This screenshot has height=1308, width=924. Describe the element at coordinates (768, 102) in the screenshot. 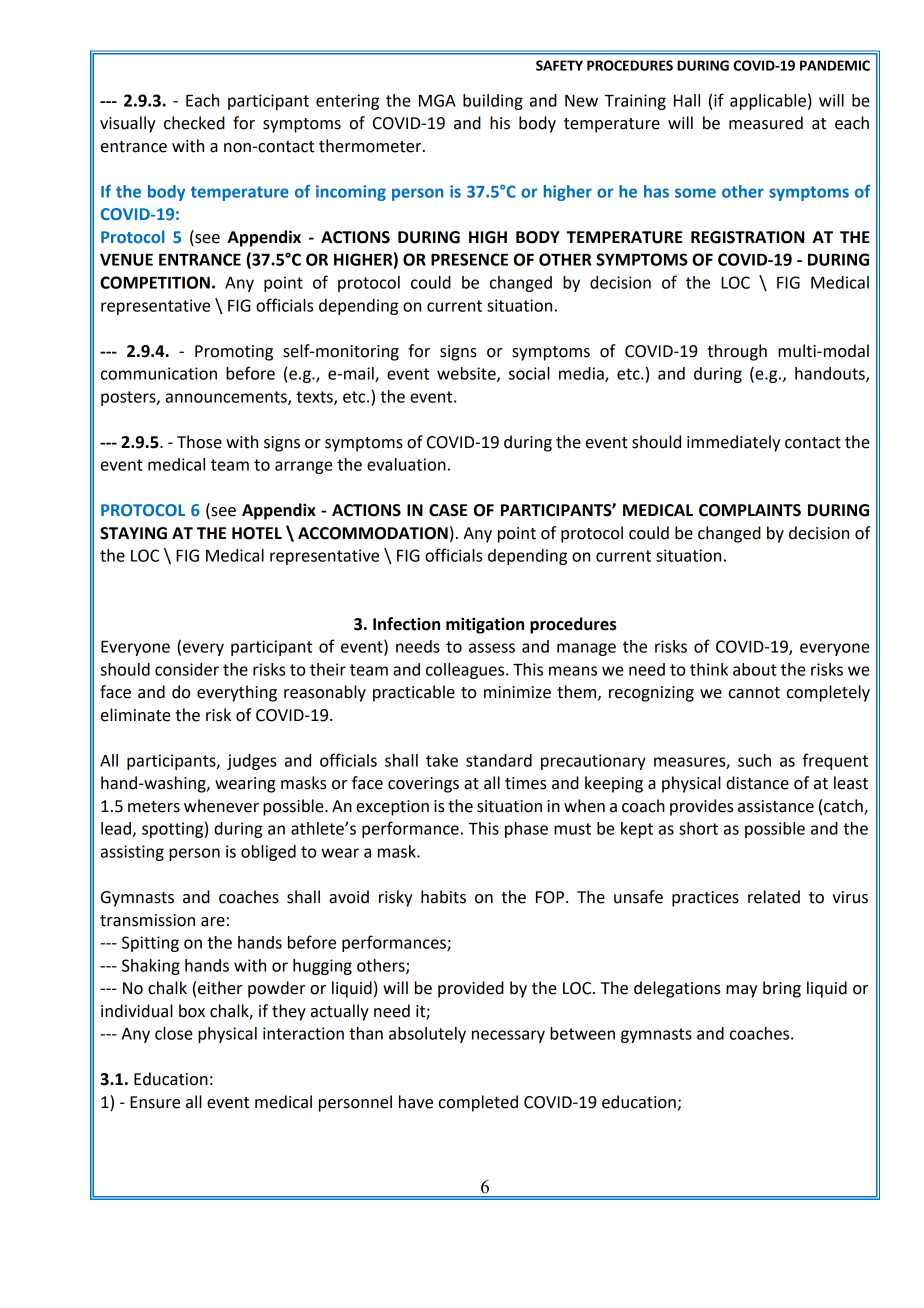

I see `applicable` at that location.
